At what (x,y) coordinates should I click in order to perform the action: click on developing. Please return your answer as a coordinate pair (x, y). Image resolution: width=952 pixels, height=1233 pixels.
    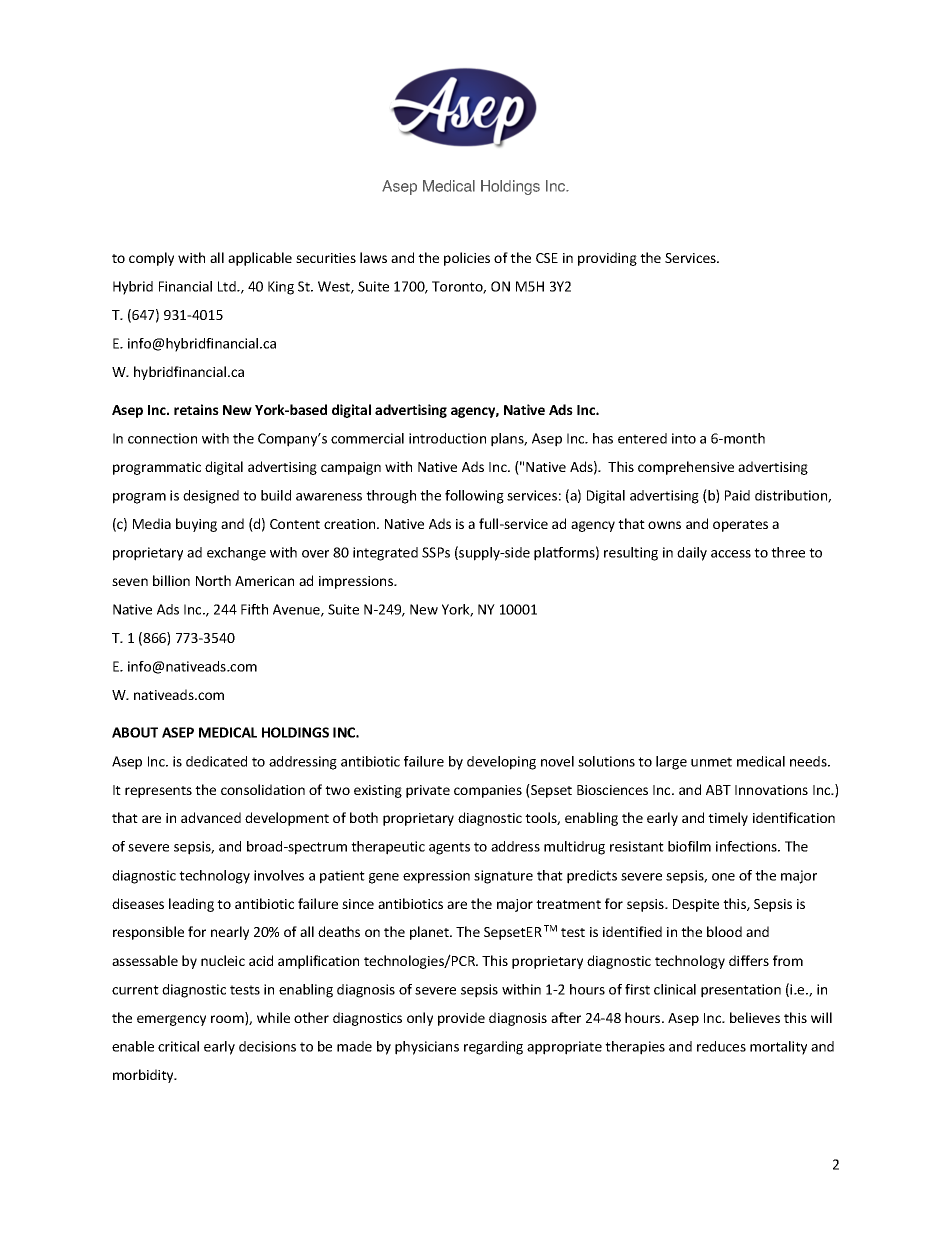
    Looking at the image, I should click on (501, 763).
